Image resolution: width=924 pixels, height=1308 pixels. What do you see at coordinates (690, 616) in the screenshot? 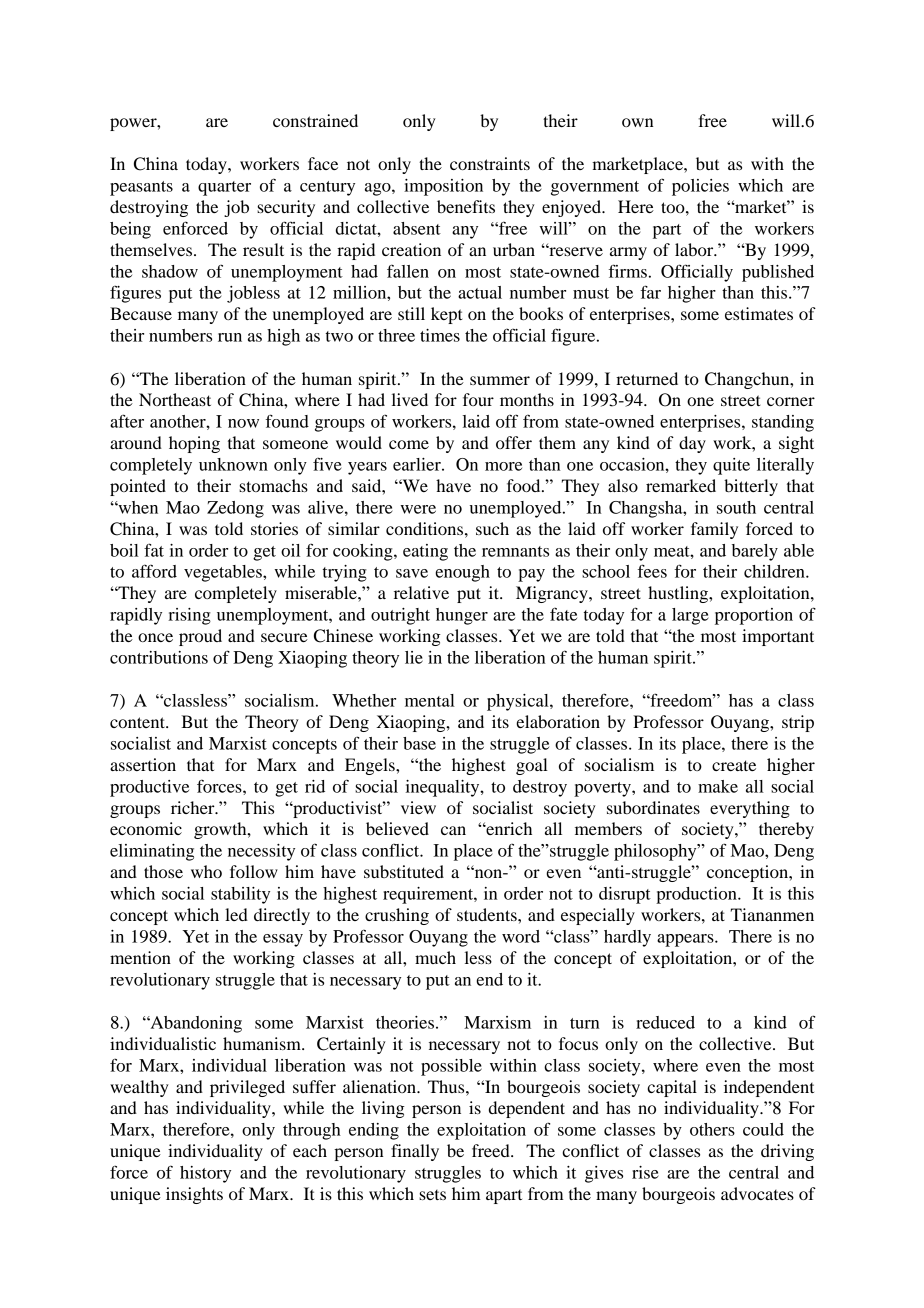
I see `large` at bounding box center [690, 616].
